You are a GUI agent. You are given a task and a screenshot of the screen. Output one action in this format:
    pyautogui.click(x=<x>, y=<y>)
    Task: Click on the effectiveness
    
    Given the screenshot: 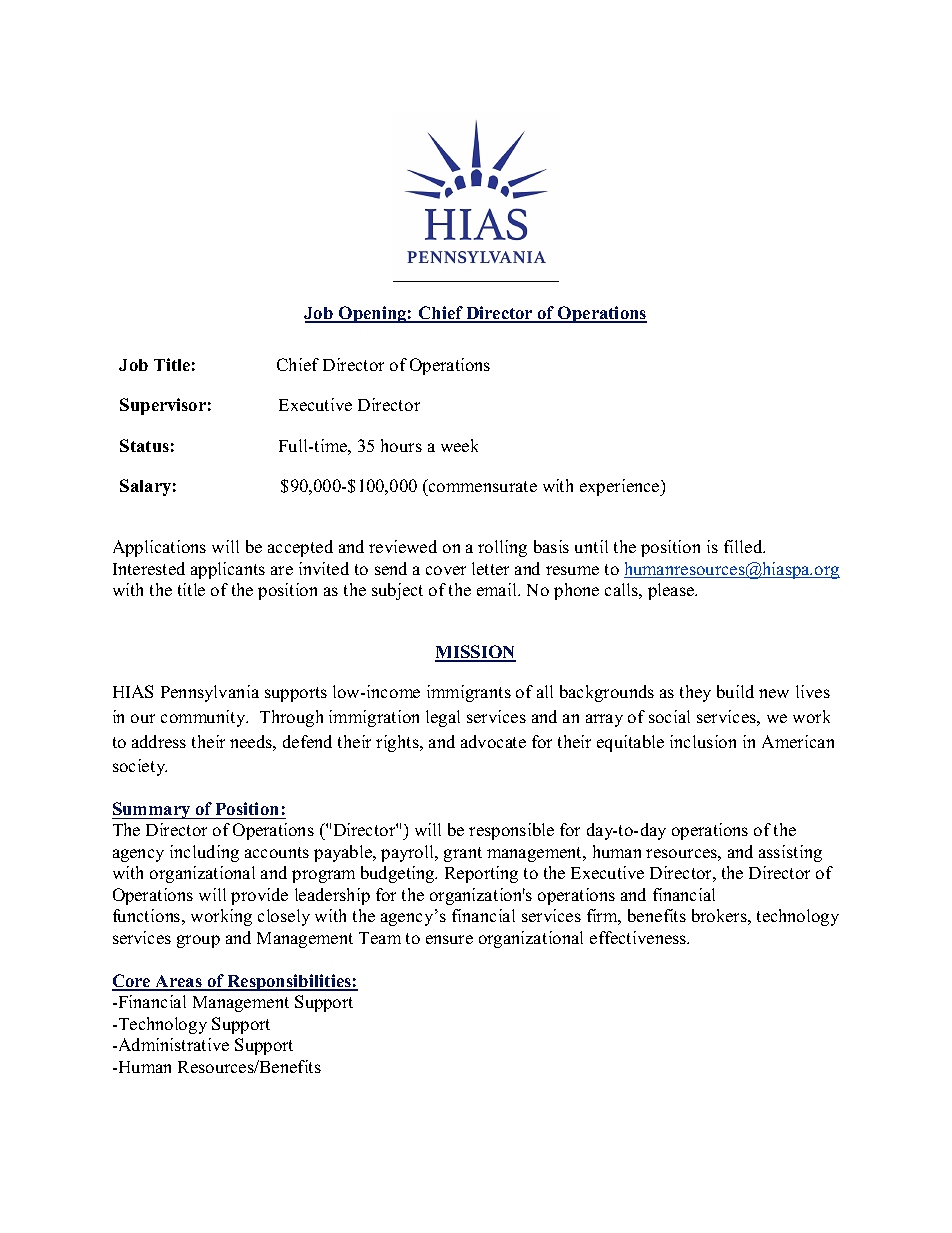 What is the action you would take?
    pyautogui.click(x=639, y=937)
